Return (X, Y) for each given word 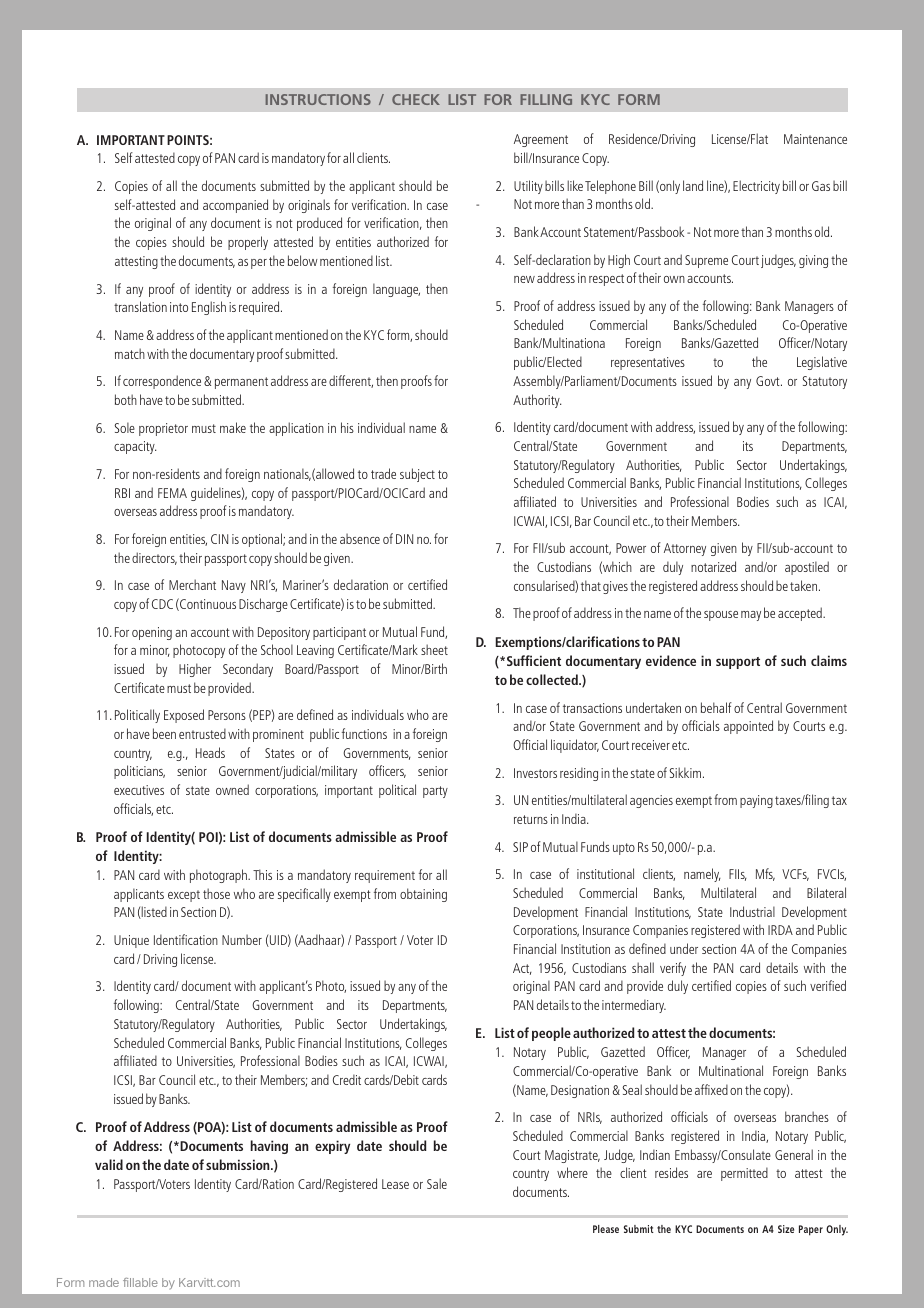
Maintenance (815, 139)
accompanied (235, 206)
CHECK (416, 99)
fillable (140, 1282)
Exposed (184, 716)
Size (786, 1229)
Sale (437, 1183)
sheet (434, 649)
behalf (716, 707)
